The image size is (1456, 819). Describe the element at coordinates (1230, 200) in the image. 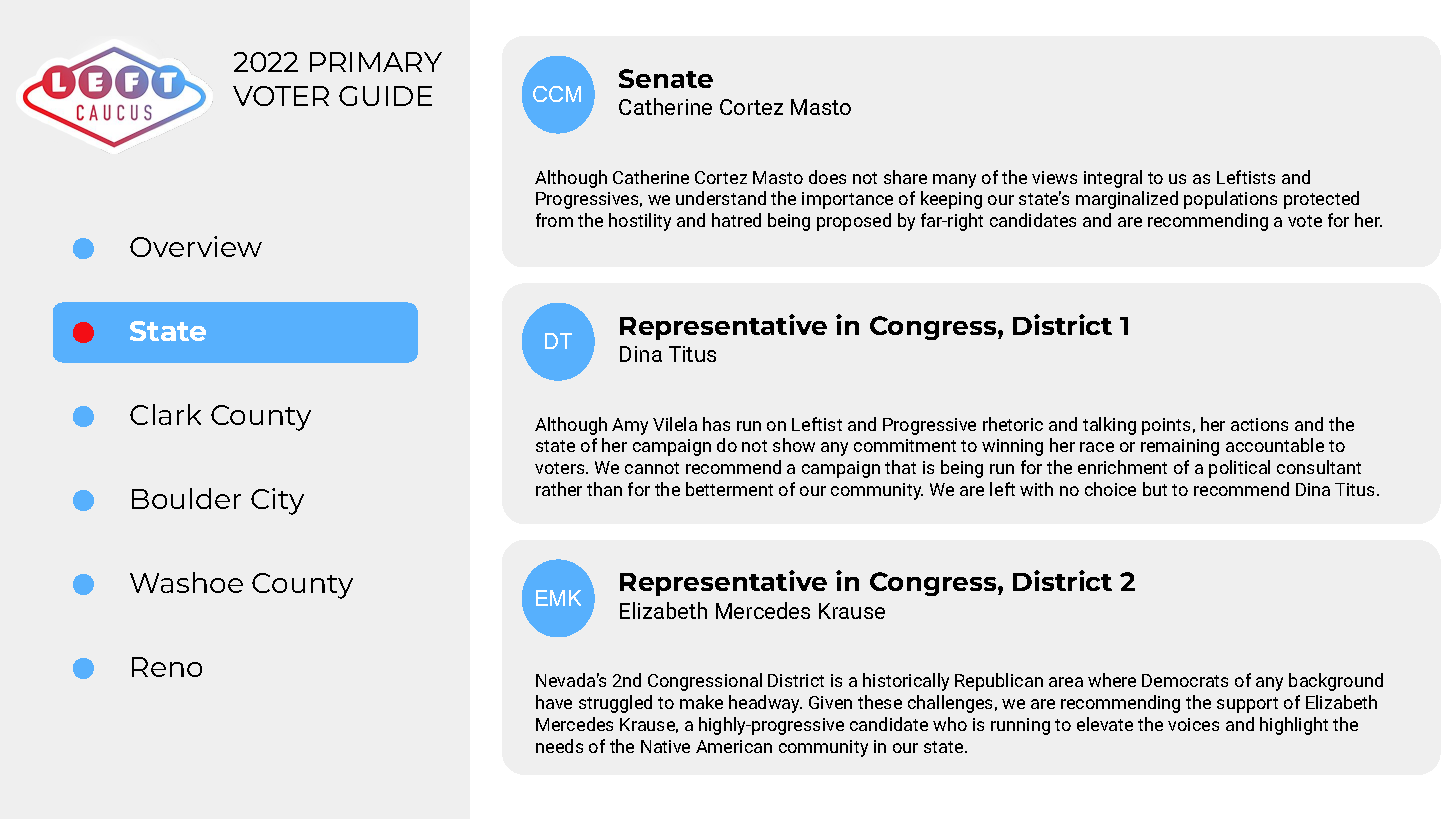

I see `populations` at that location.
